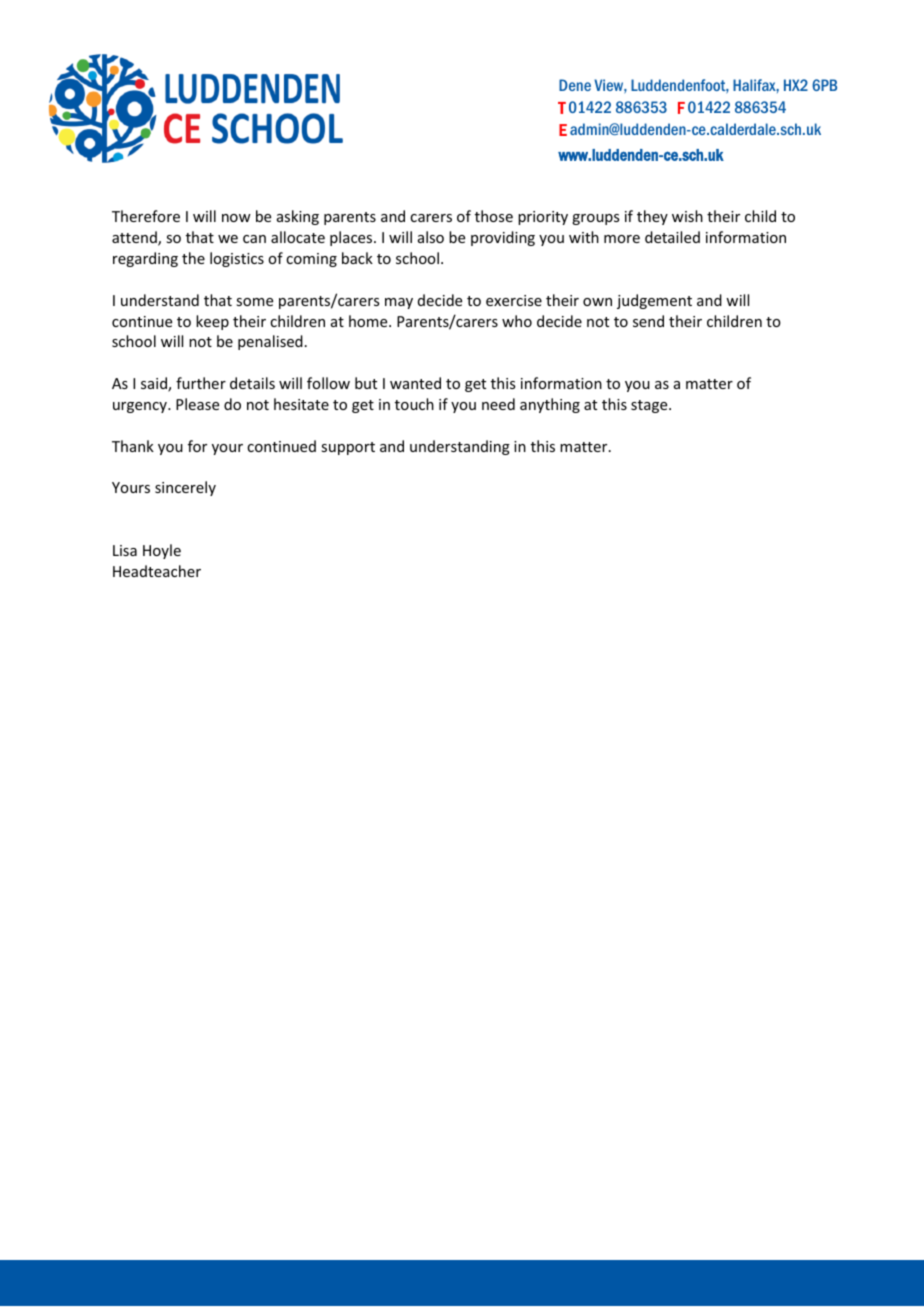  I want to click on Hoyle, so click(162, 551).
